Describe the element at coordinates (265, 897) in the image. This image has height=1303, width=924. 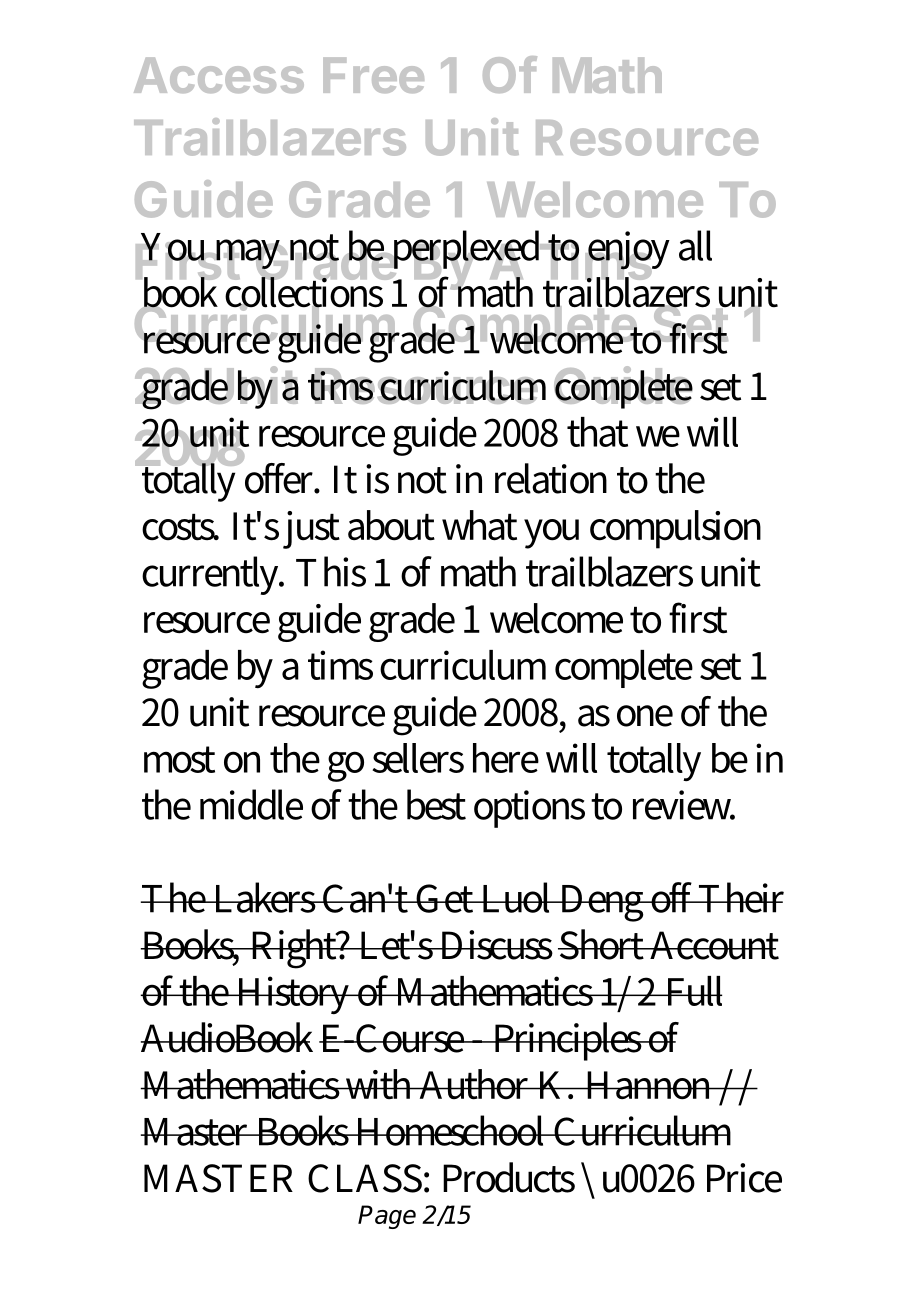
I see `Lakers` at that location.
